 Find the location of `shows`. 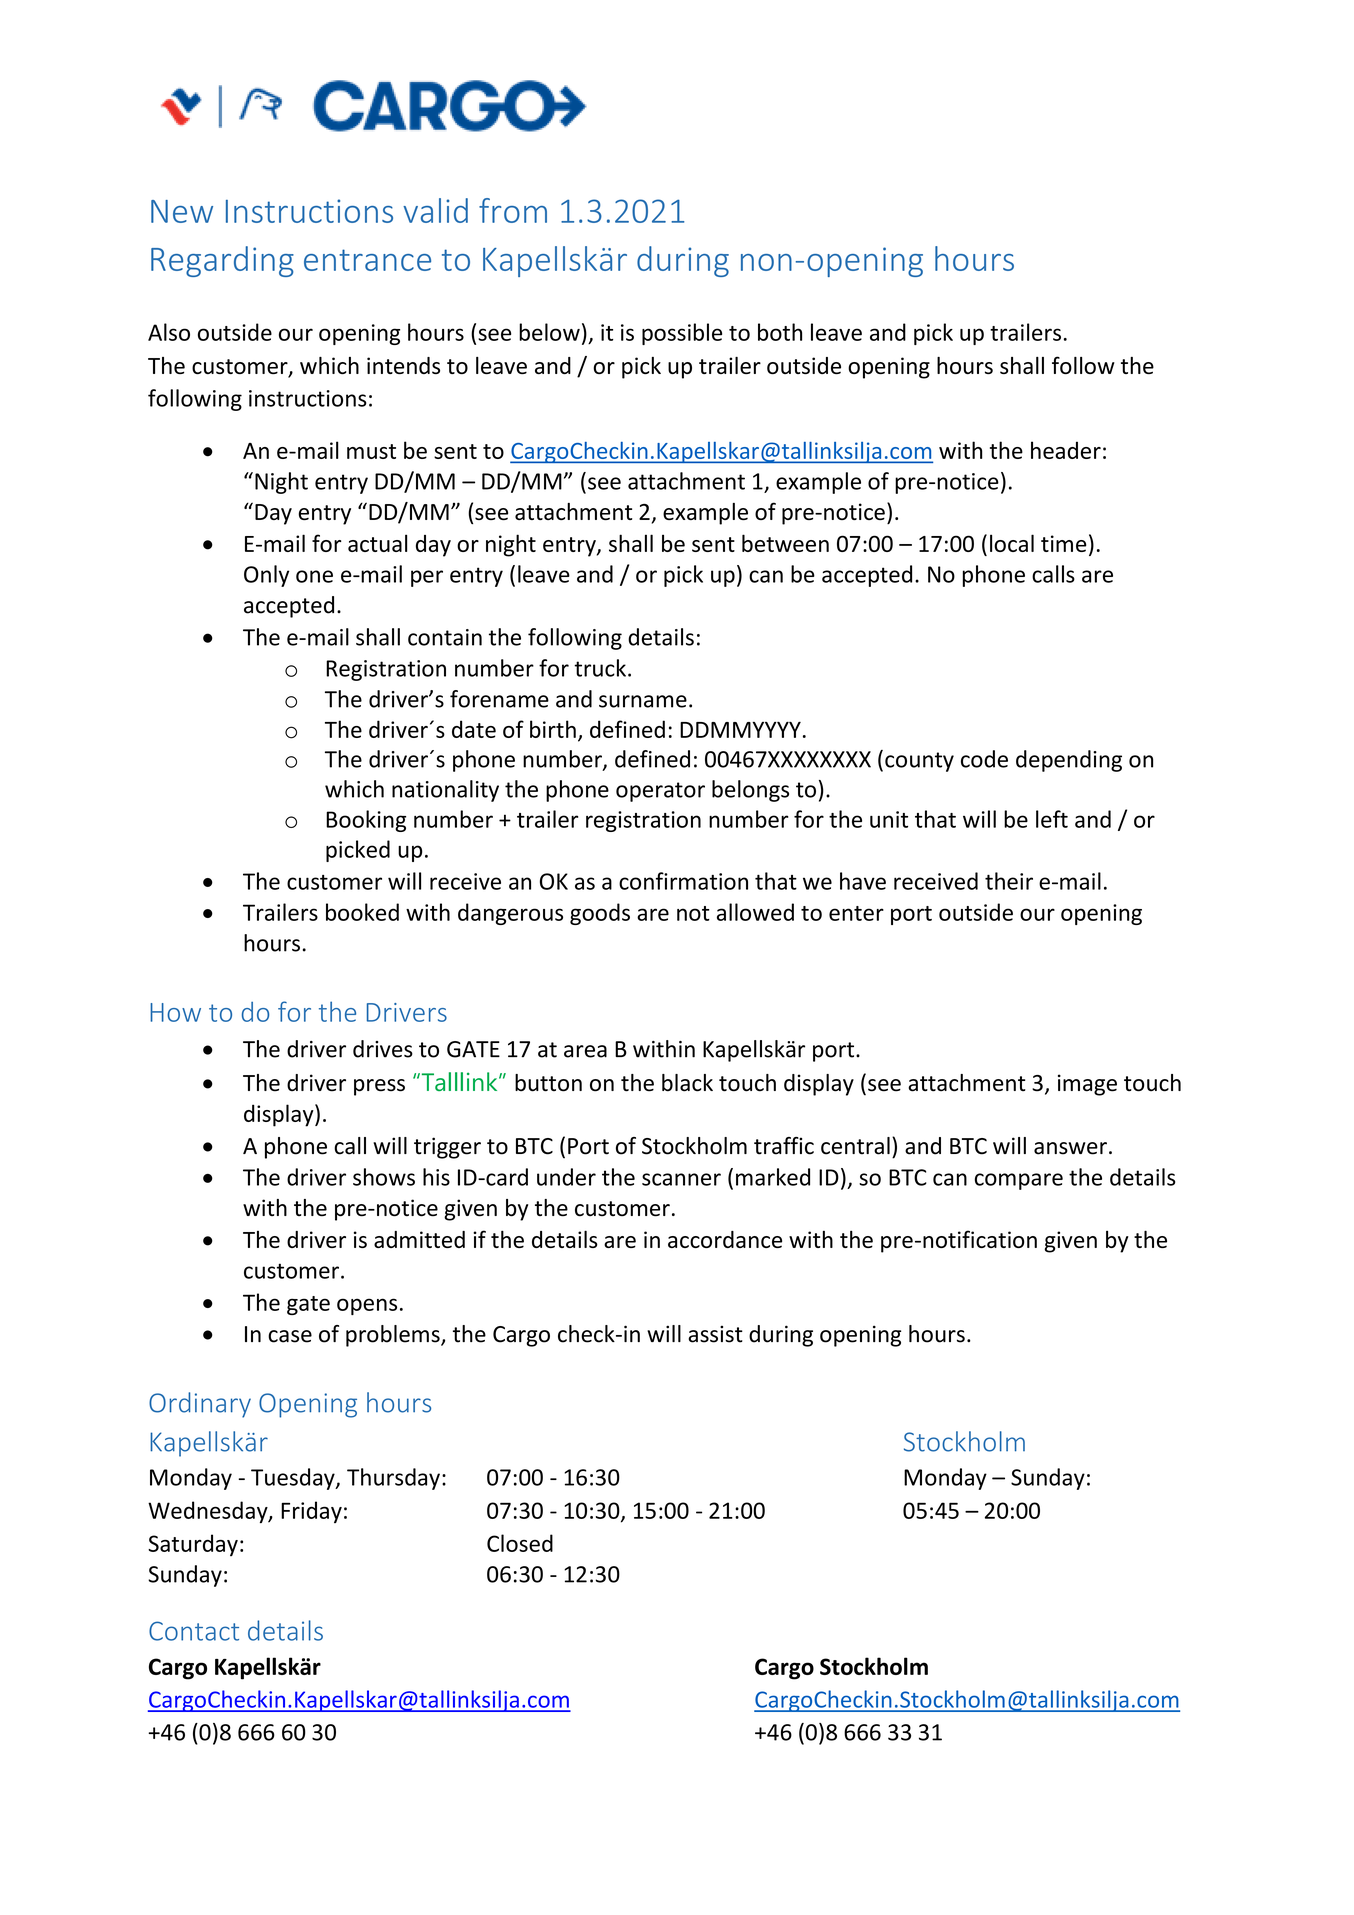

shows is located at coordinates (384, 1177).
